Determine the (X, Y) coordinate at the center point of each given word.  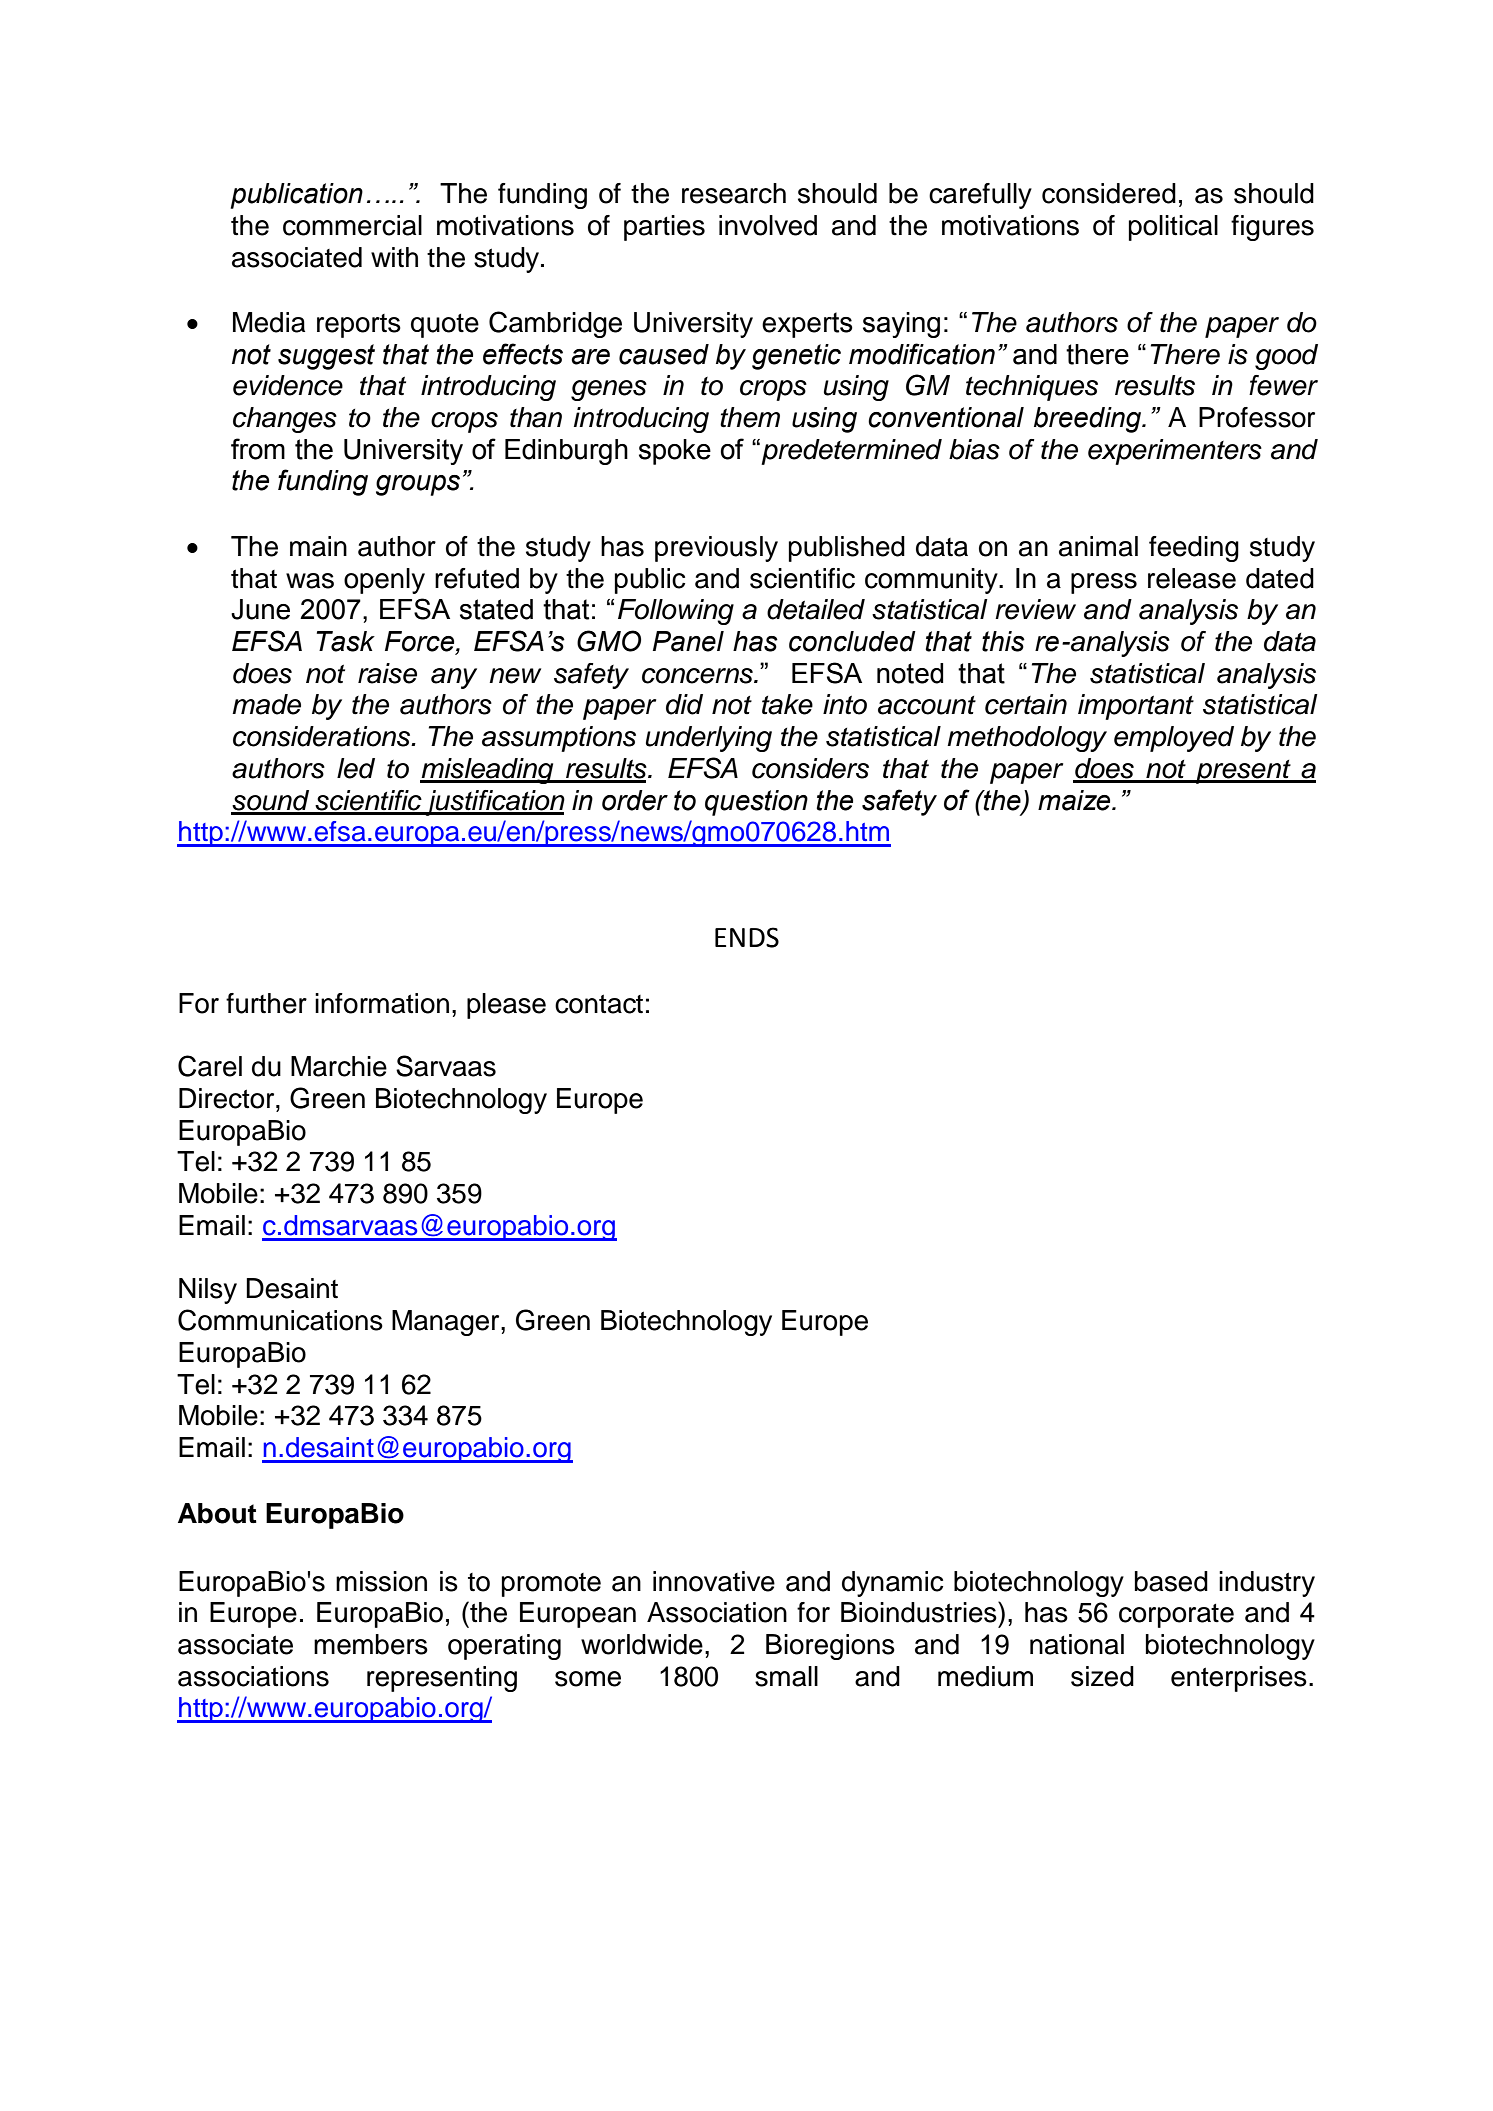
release (1192, 578)
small (786, 1676)
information (382, 1003)
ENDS (747, 937)
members (371, 1644)
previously (716, 549)
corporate (1176, 1616)
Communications (280, 1320)
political (1173, 228)
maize (1075, 800)
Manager (447, 1323)
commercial (352, 225)
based (1171, 1581)
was (310, 581)
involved (768, 225)
